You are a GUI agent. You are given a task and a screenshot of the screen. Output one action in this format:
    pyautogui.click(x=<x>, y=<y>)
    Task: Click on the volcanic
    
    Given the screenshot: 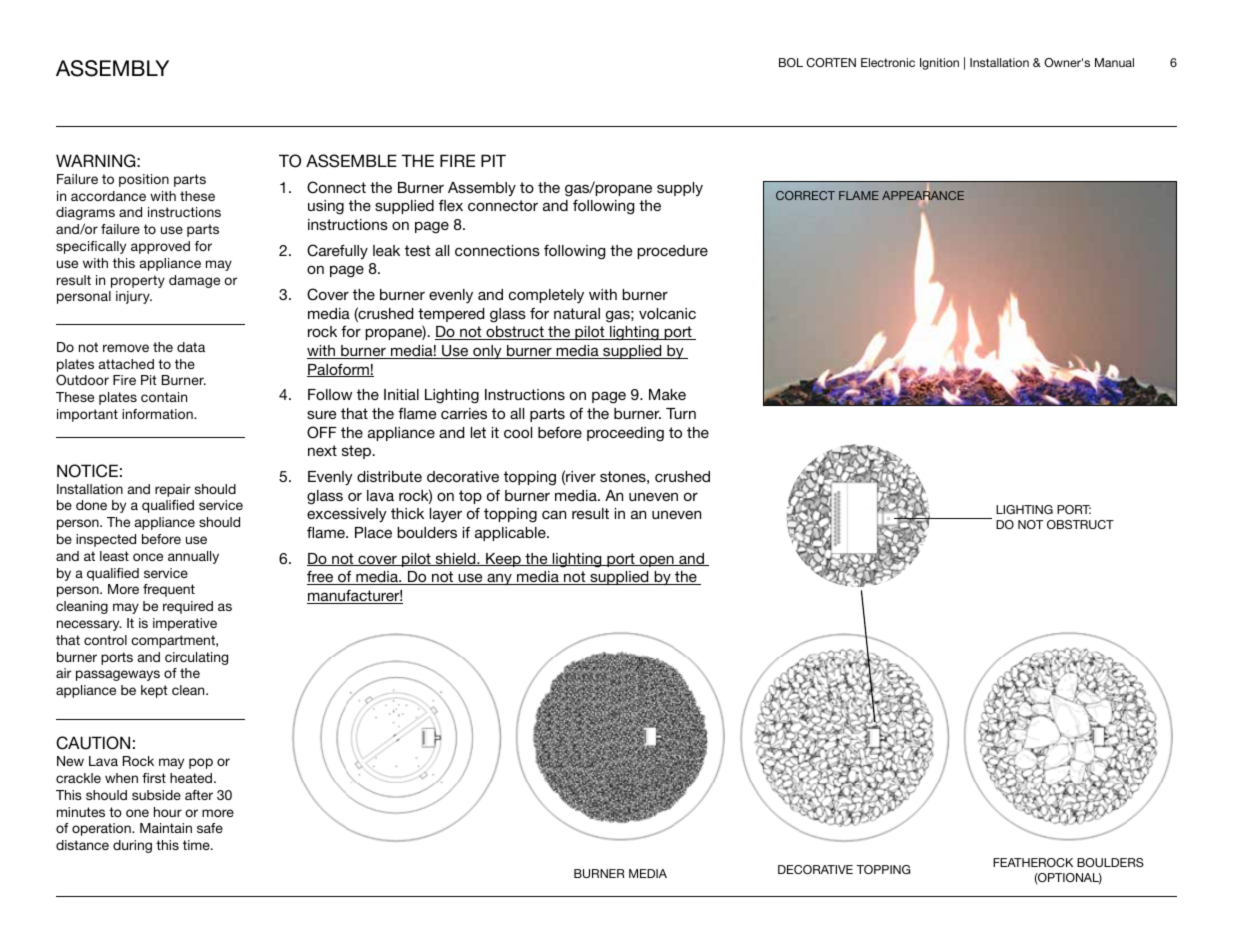 What is the action you would take?
    pyautogui.click(x=667, y=313)
